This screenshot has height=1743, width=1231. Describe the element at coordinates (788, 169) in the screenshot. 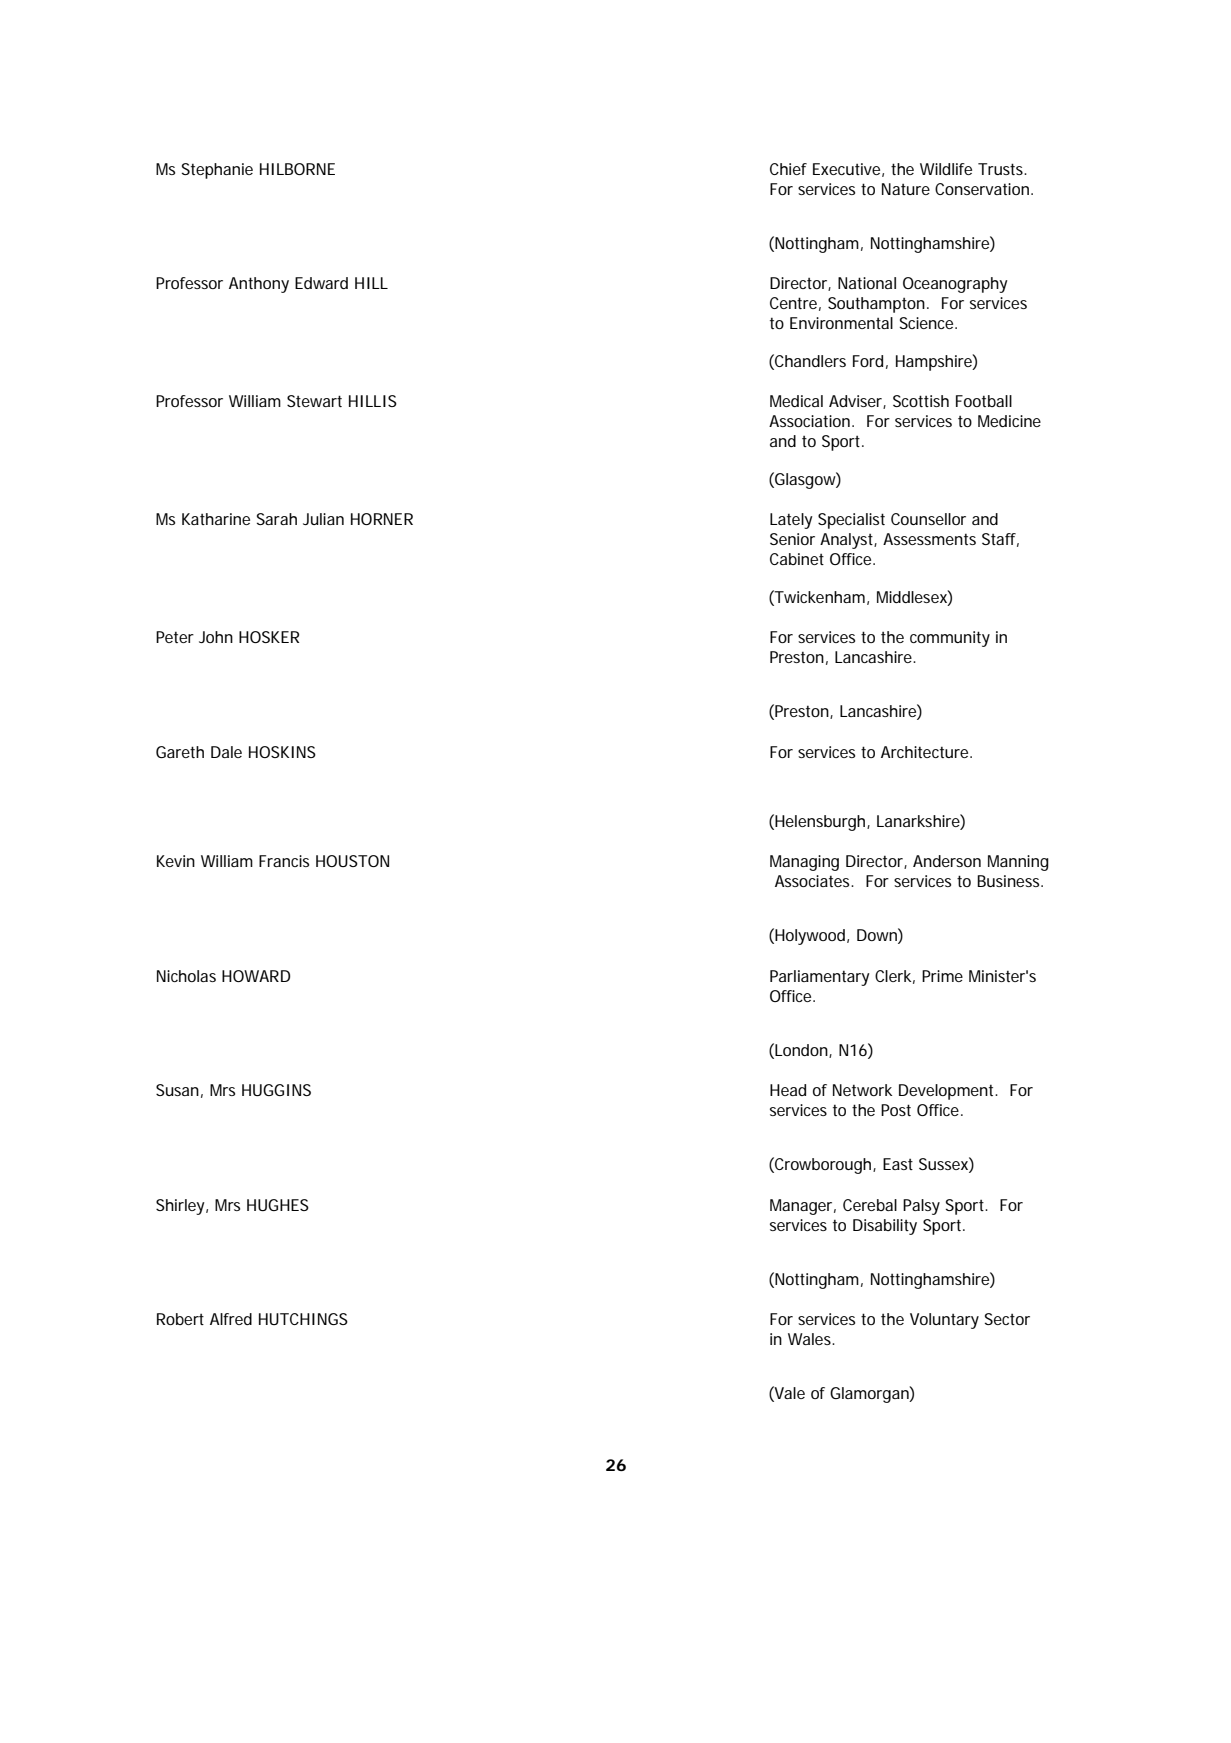

I see `Chief` at that location.
